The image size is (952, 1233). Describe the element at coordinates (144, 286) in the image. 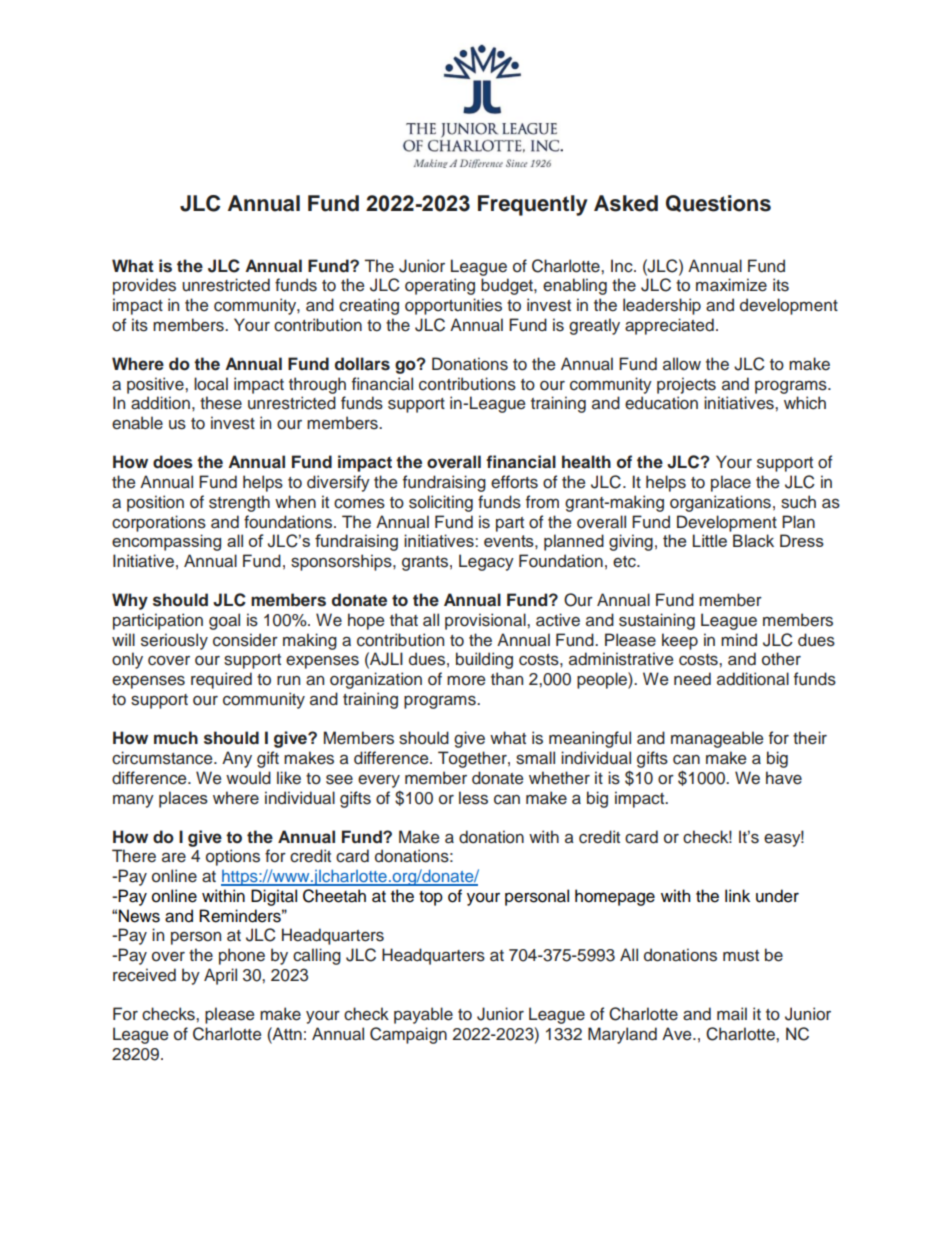

I see `provides` at that location.
